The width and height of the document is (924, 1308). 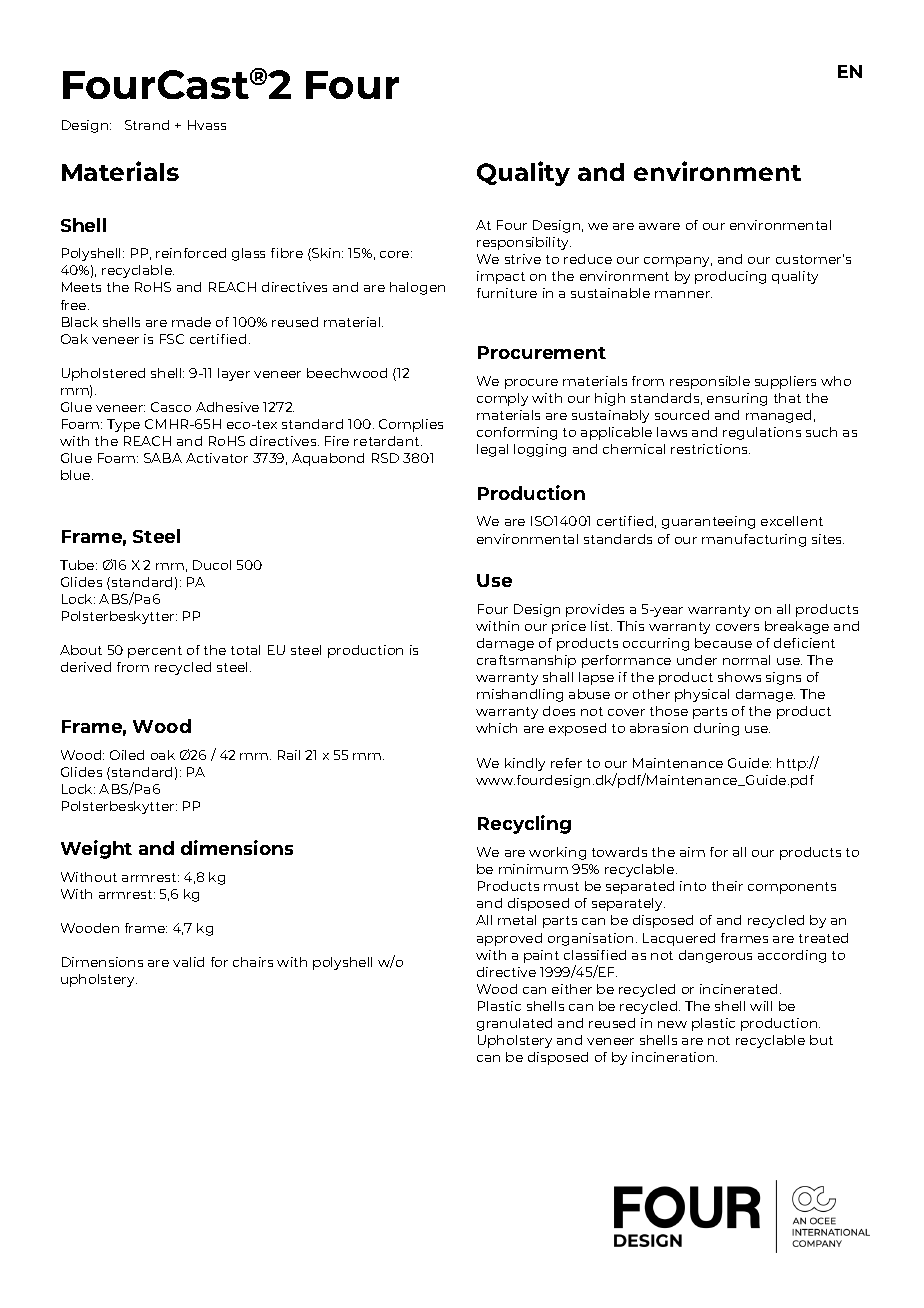 What do you see at coordinates (797, 627) in the document?
I see `breakage` at bounding box center [797, 627].
